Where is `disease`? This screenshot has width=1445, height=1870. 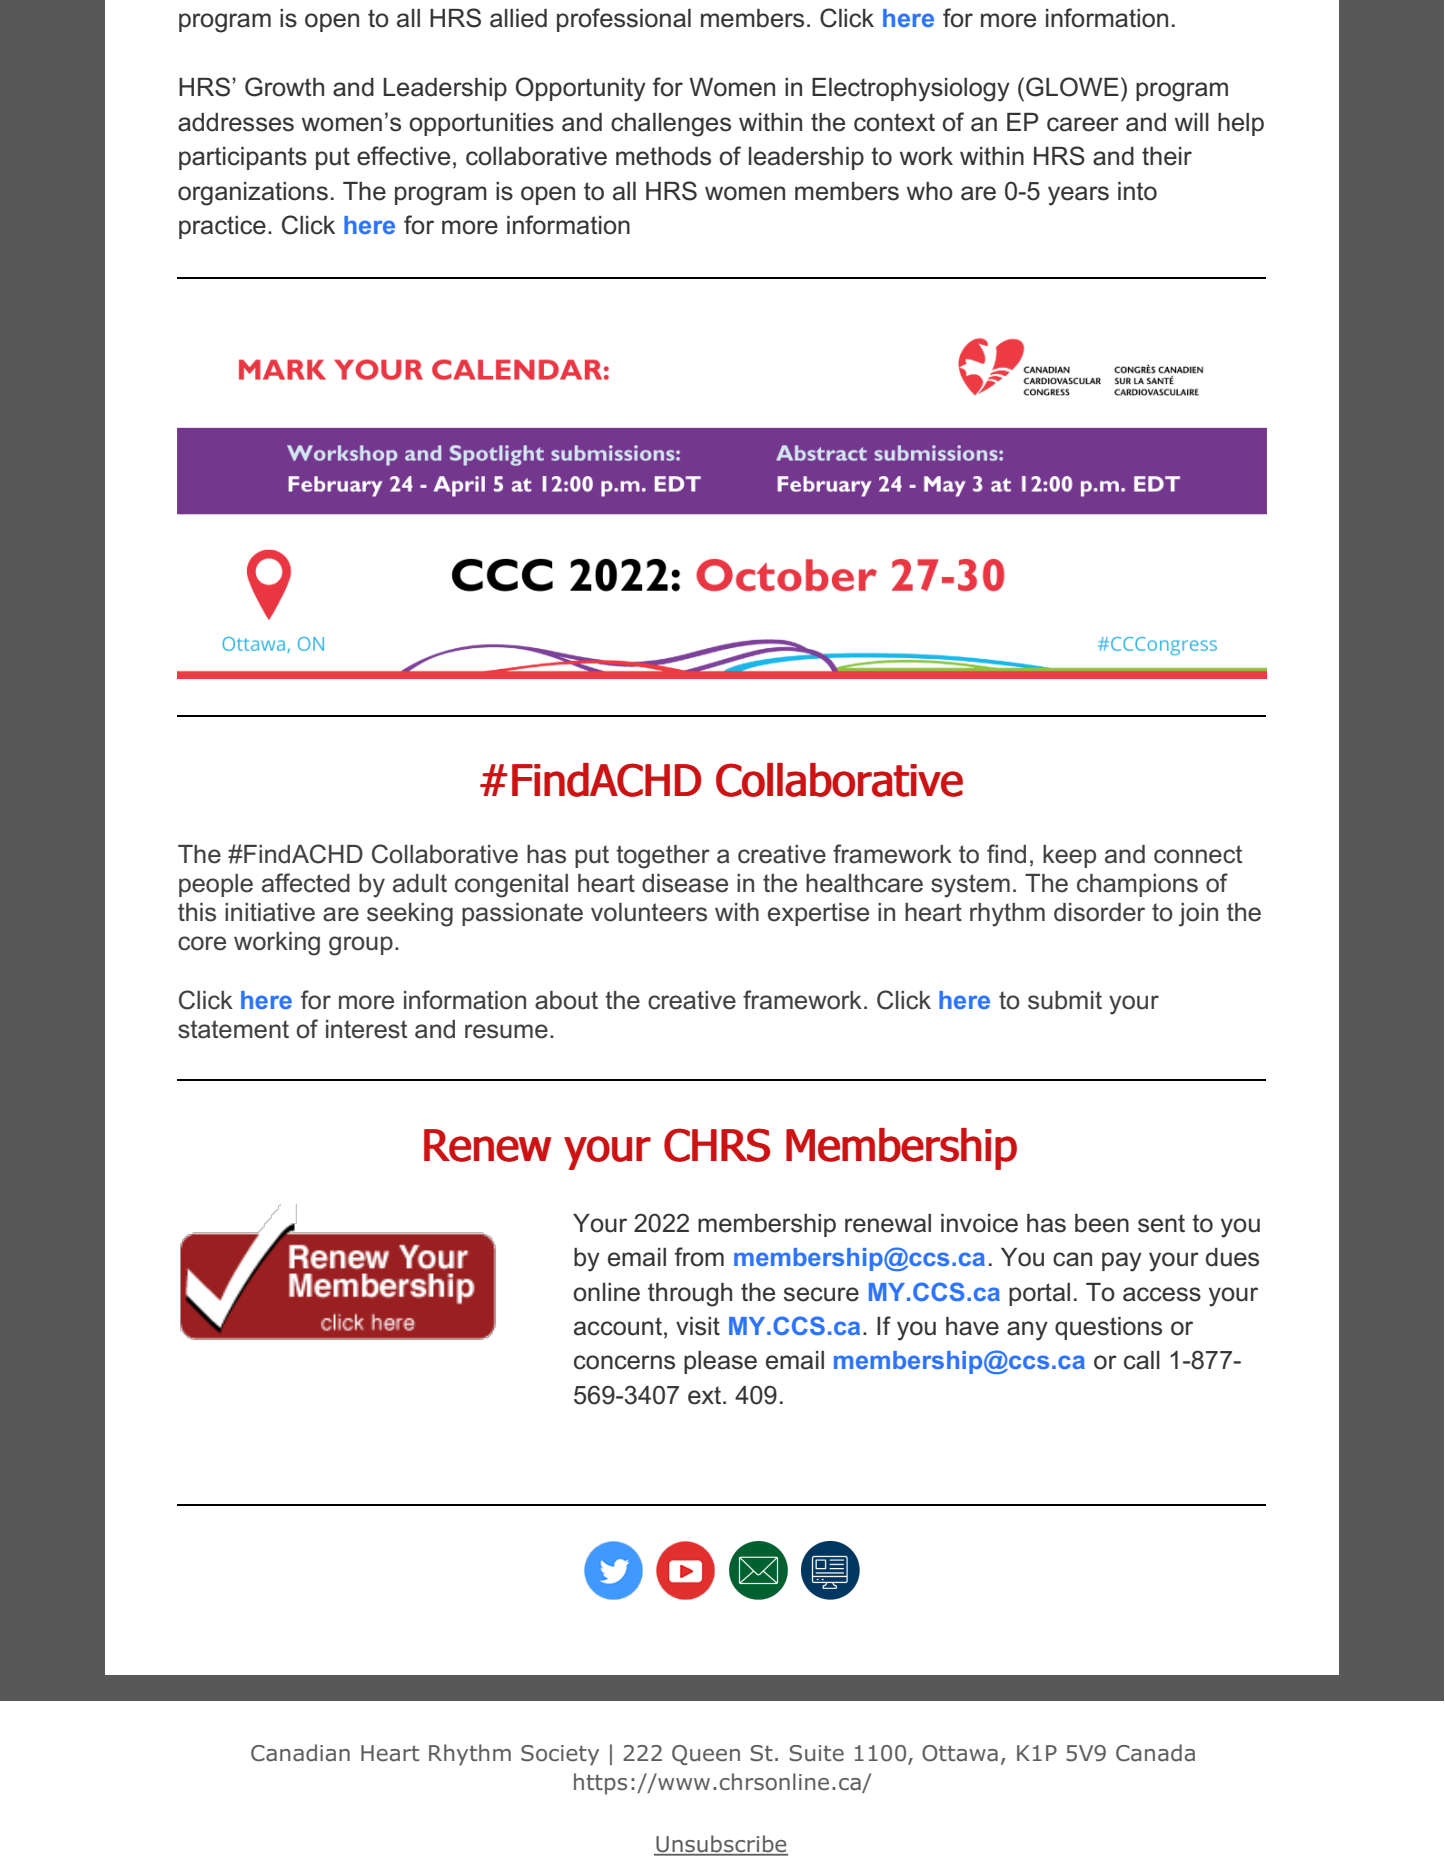 disease is located at coordinates (685, 883).
